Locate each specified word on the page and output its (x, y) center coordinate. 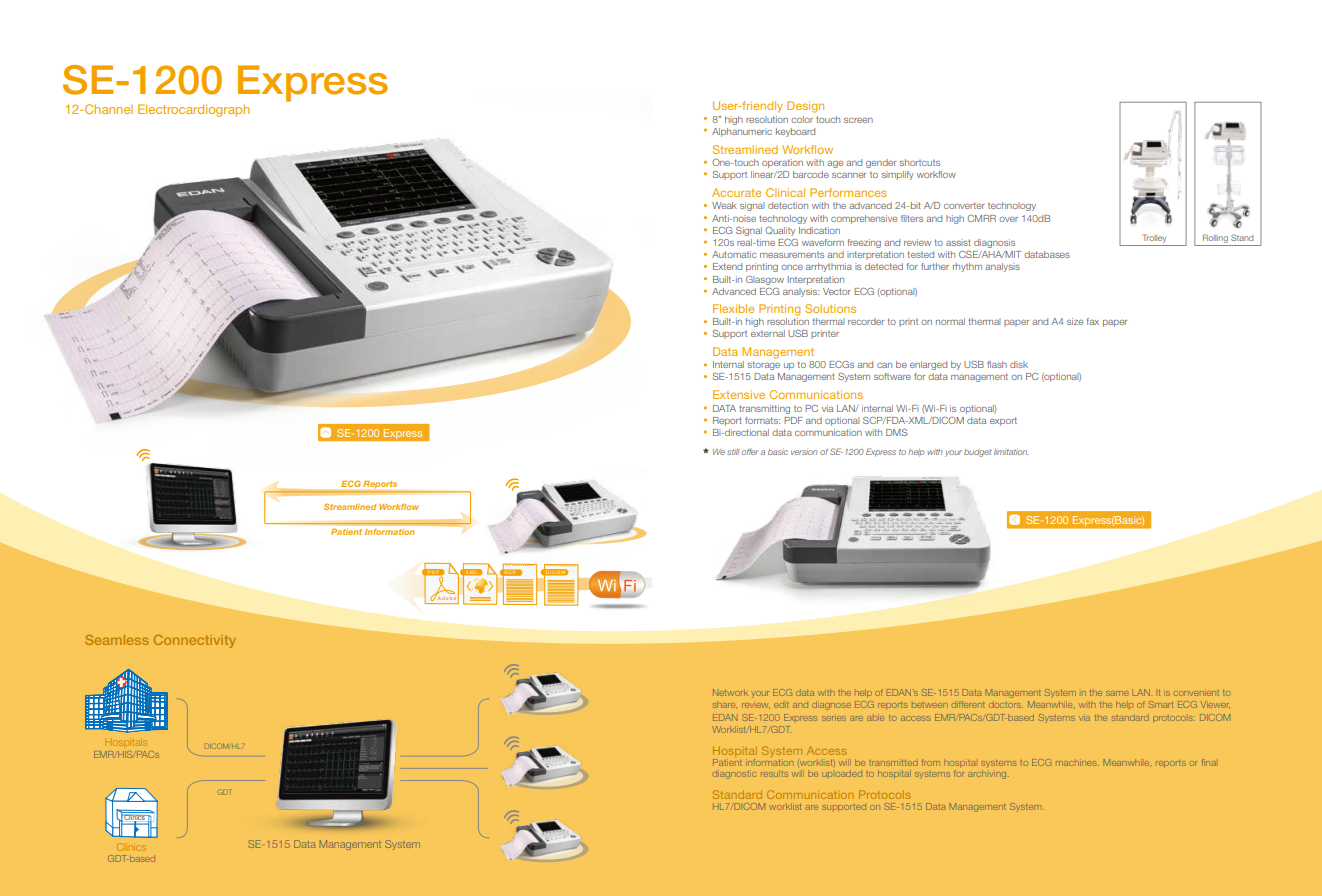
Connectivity (195, 641)
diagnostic (734, 775)
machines (1077, 762)
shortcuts (920, 162)
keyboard (795, 132)
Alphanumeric (742, 132)
